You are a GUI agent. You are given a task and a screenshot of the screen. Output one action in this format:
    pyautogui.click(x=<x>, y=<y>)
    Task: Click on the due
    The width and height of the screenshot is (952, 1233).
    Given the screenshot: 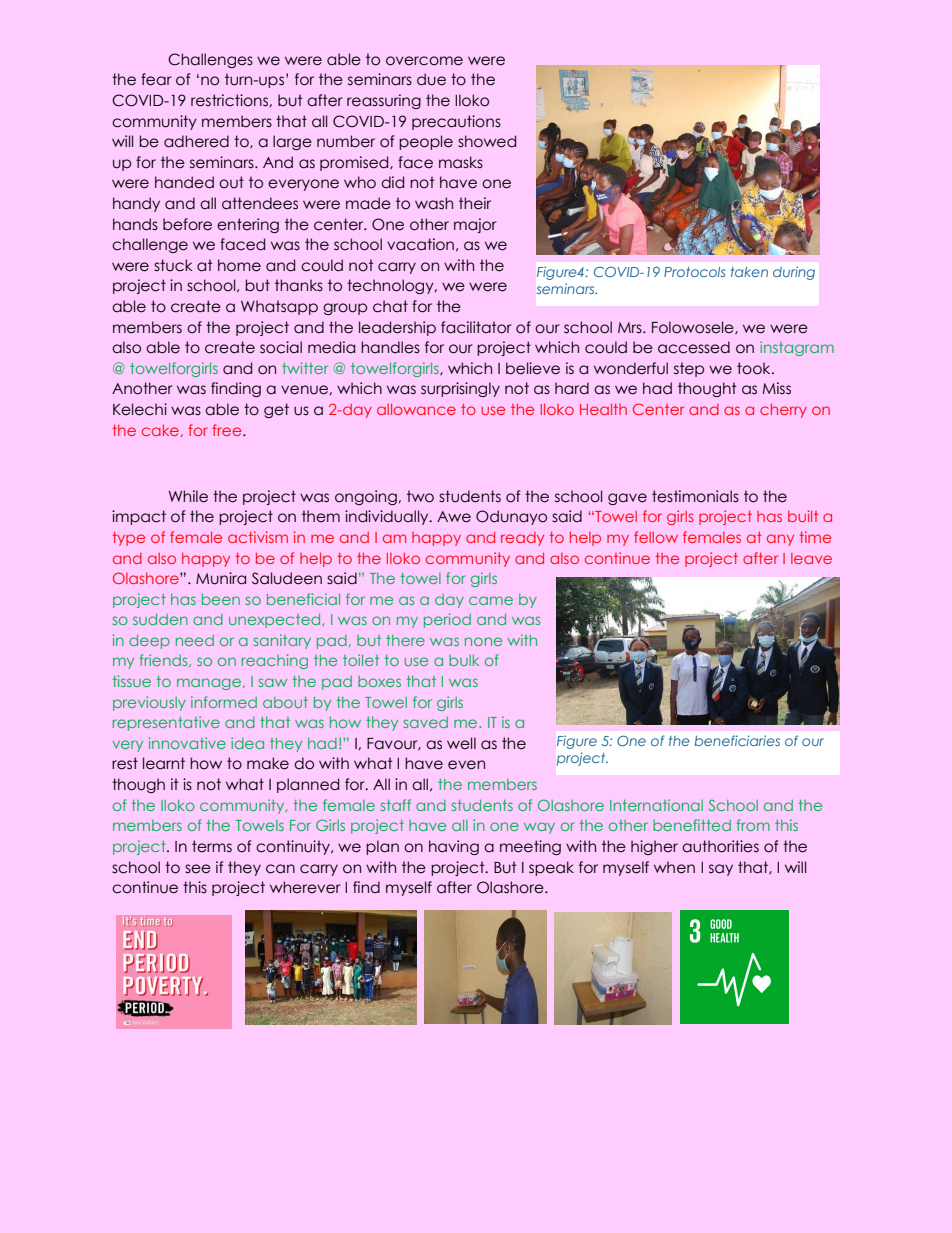 What is the action you would take?
    pyautogui.click(x=431, y=79)
